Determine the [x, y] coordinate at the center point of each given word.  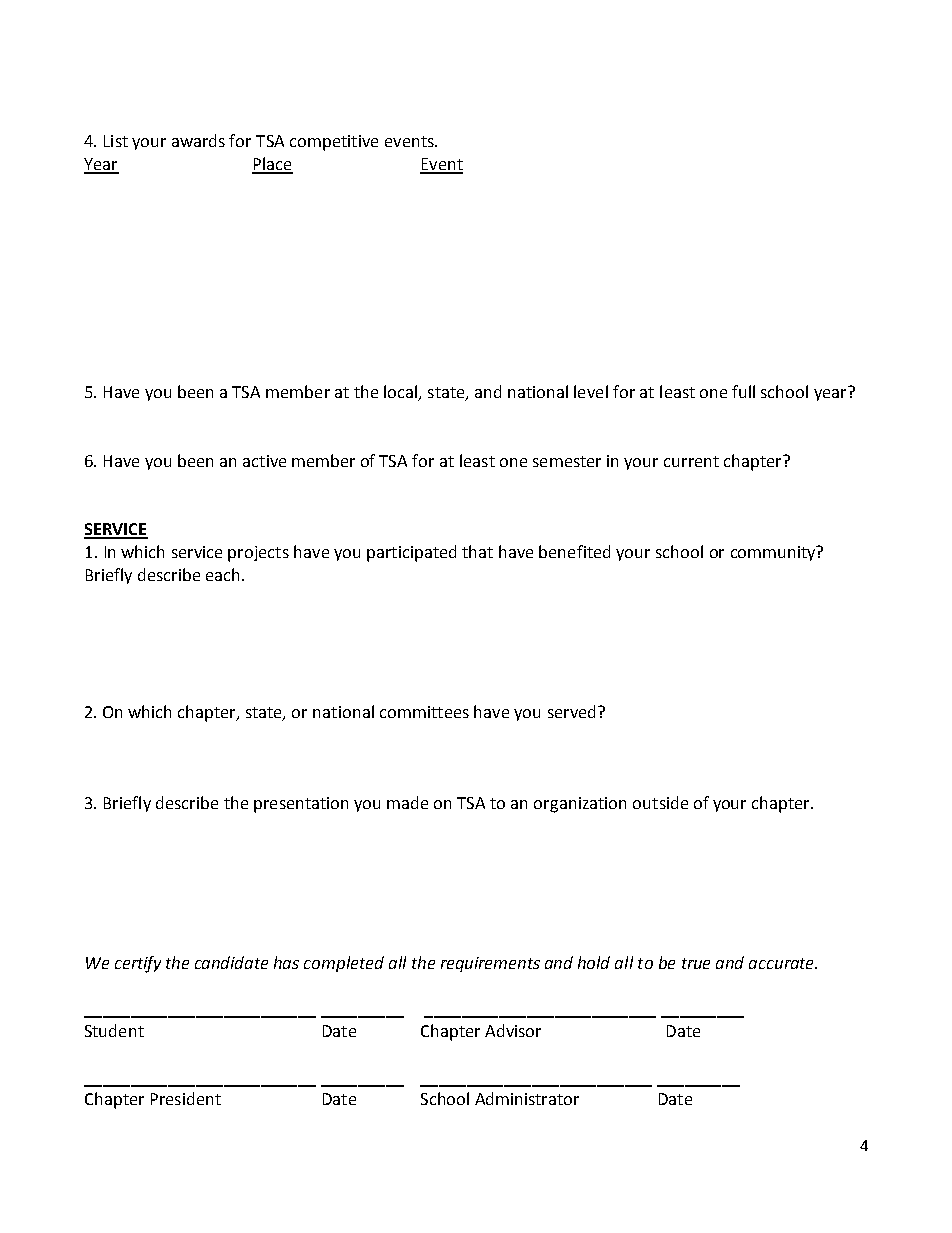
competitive [334, 143]
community [774, 553]
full [743, 391]
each [222, 574]
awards [198, 140]
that [477, 551]
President [186, 1098]
